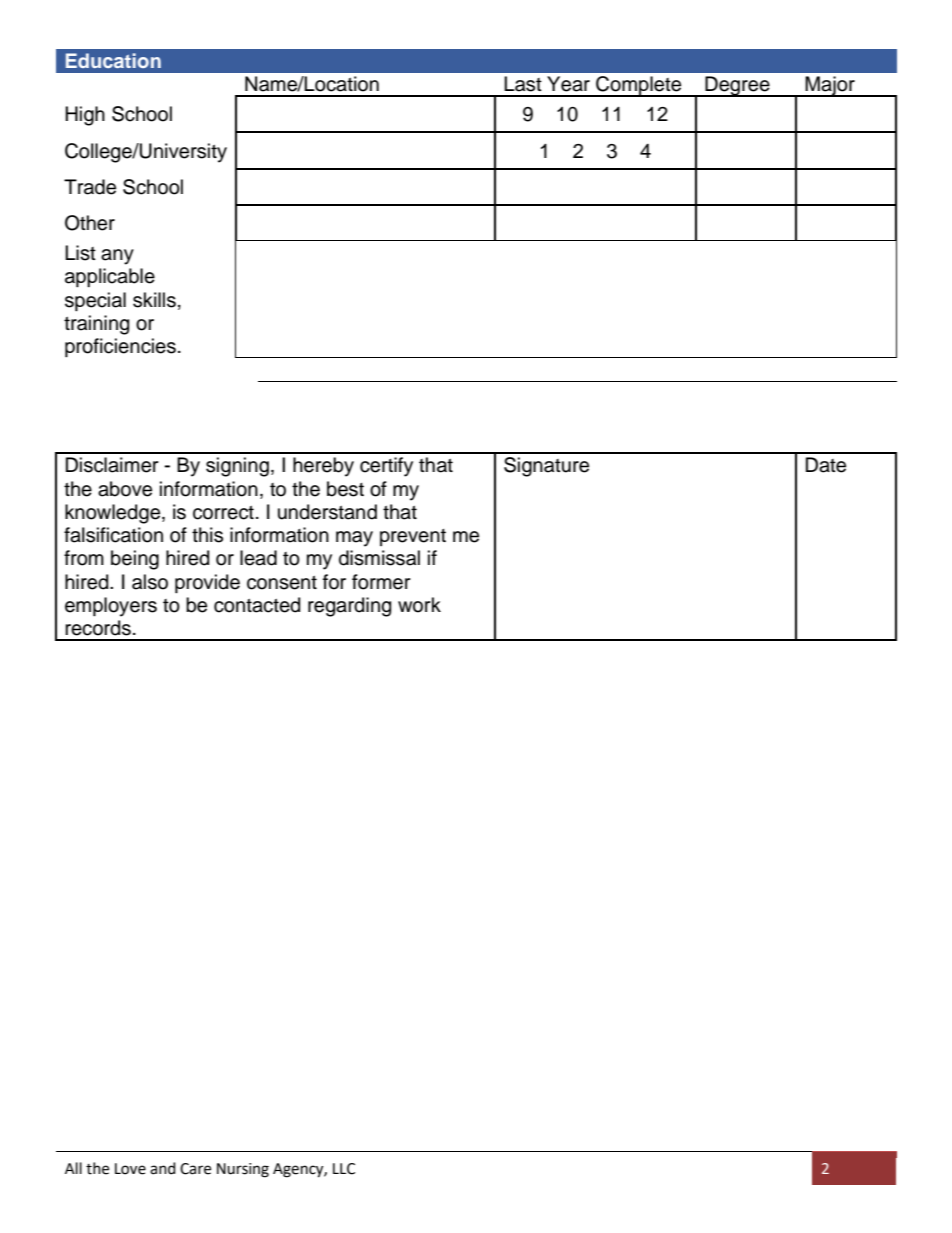 The height and width of the document is (1233, 952). What do you see at coordinates (344, 1169) in the document?
I see `LLC` at bounding box center [344, 1169].
